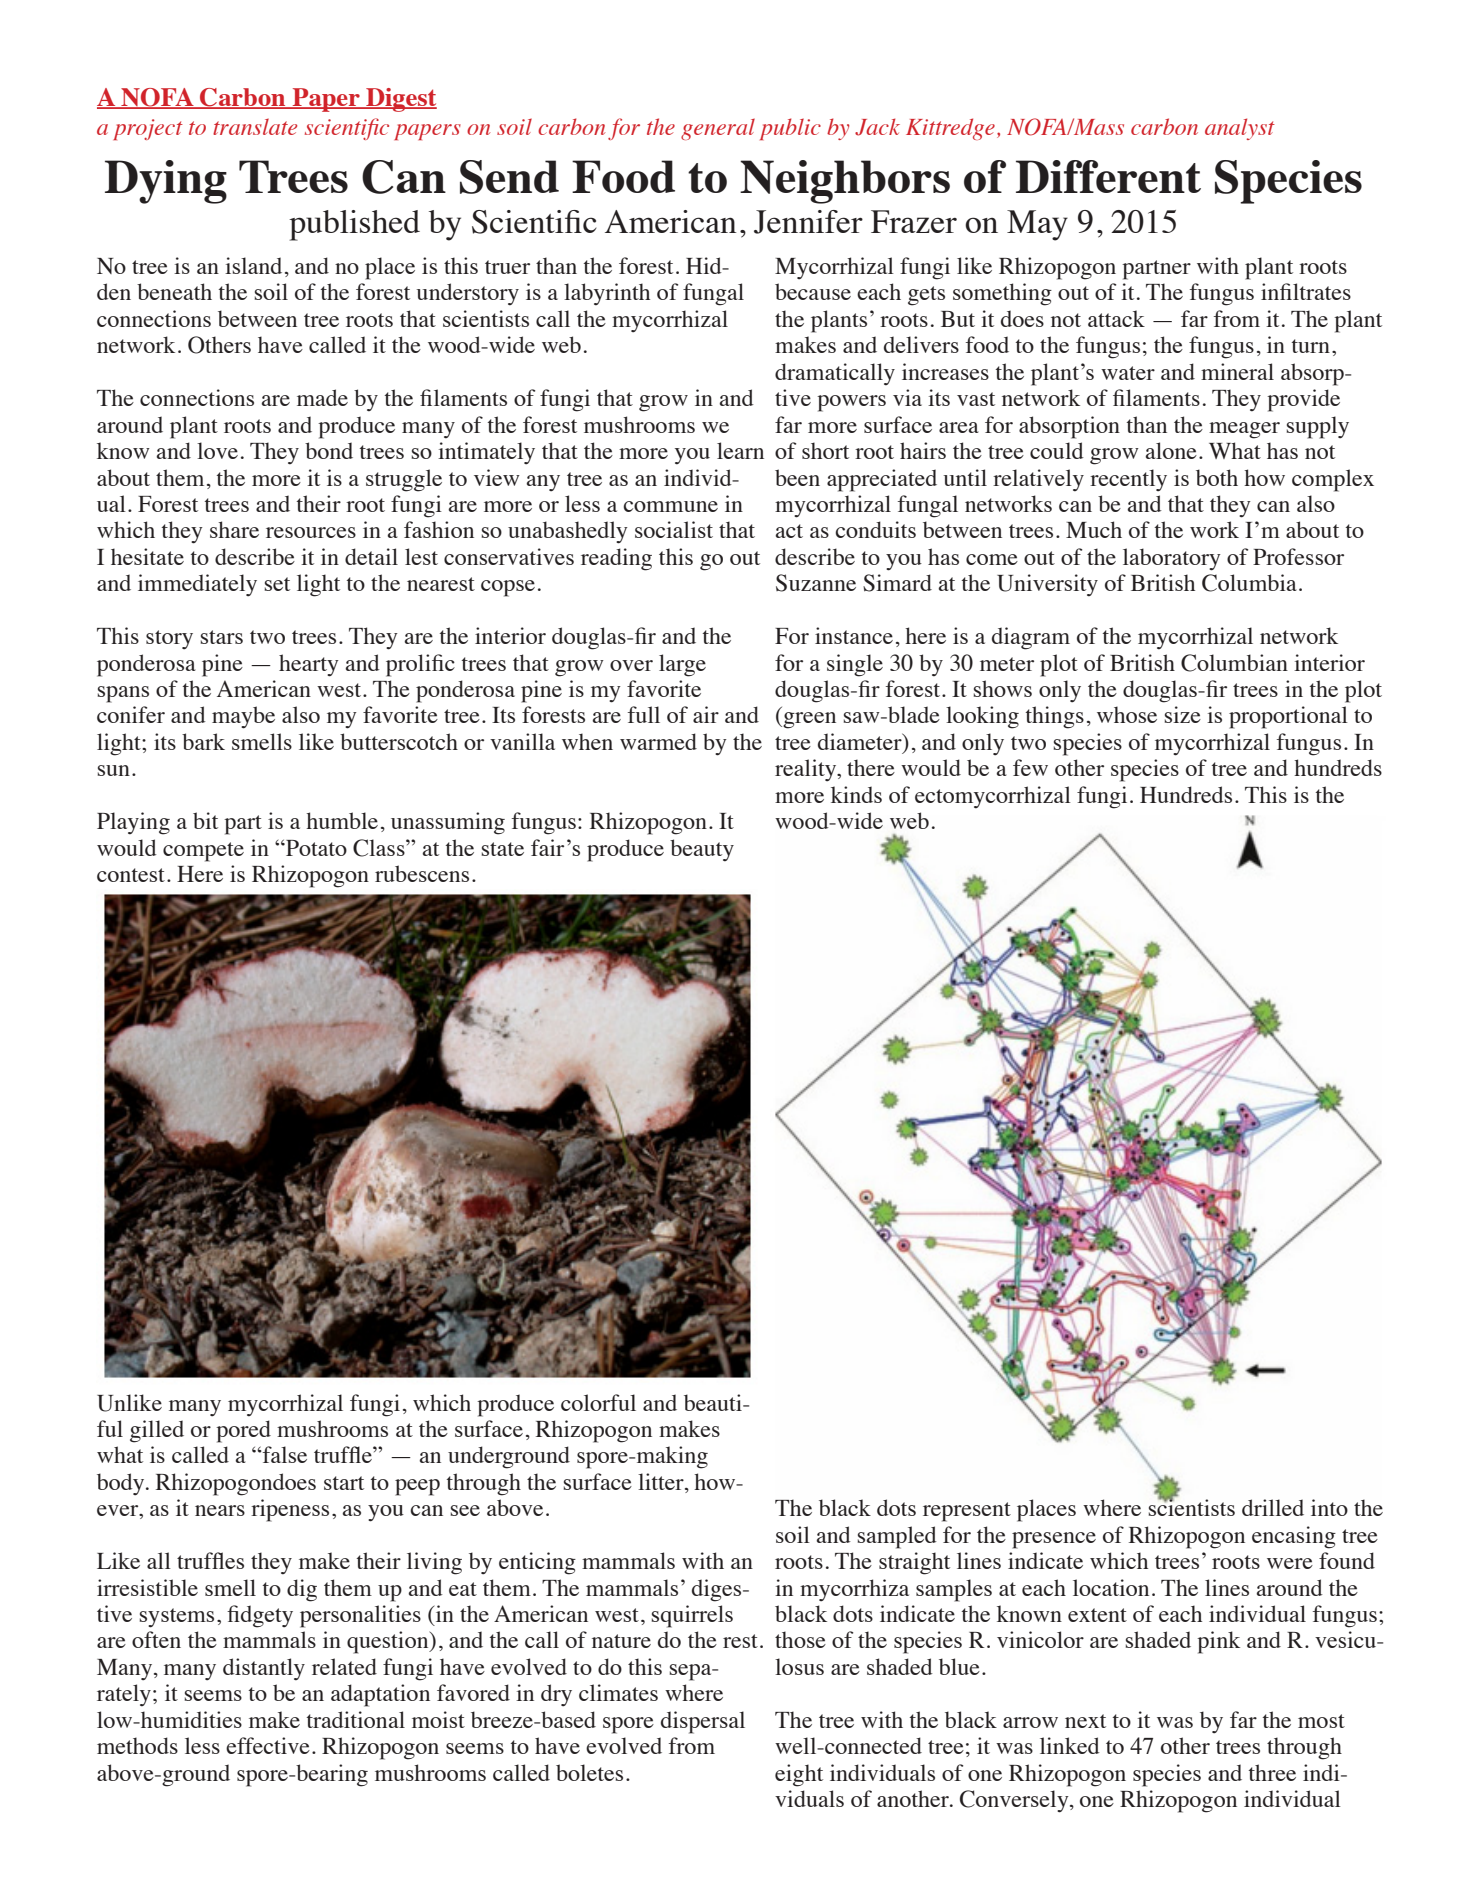  I want to click on analyst, so click(1240, 129).
